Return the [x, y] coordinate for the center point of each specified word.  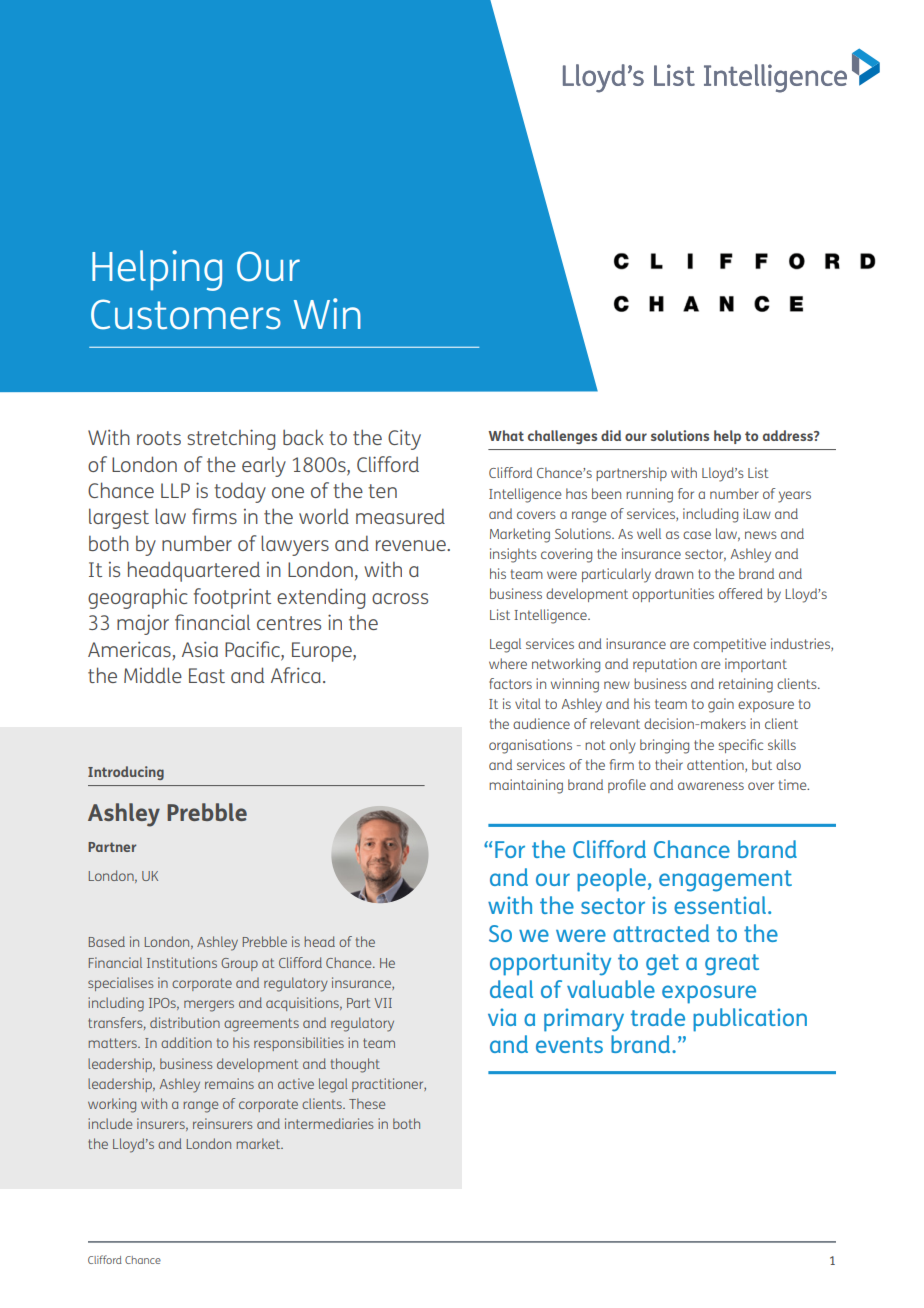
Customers [186, 314]
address [789, 435]
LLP [175, 490]
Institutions [182, 962]
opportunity [550, 964]
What [506, 435]
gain [721, 705]
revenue [412, 545]
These [367, 1103]
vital [528, 703]
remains [229, 1083]
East [207, 675]
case [697, 535]
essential [720, 905]
